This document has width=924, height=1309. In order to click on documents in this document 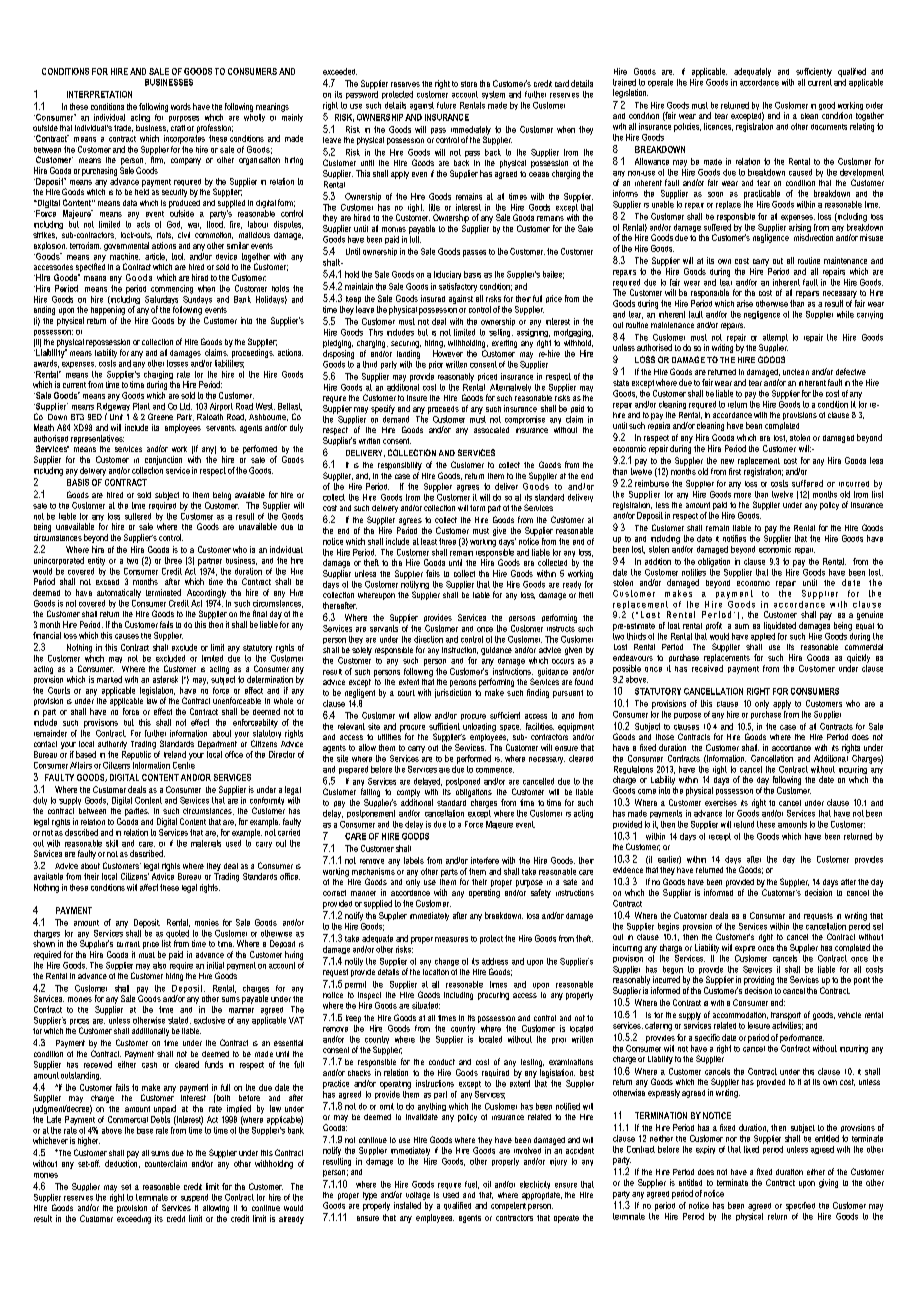, I will do `click(829, 127)`.
